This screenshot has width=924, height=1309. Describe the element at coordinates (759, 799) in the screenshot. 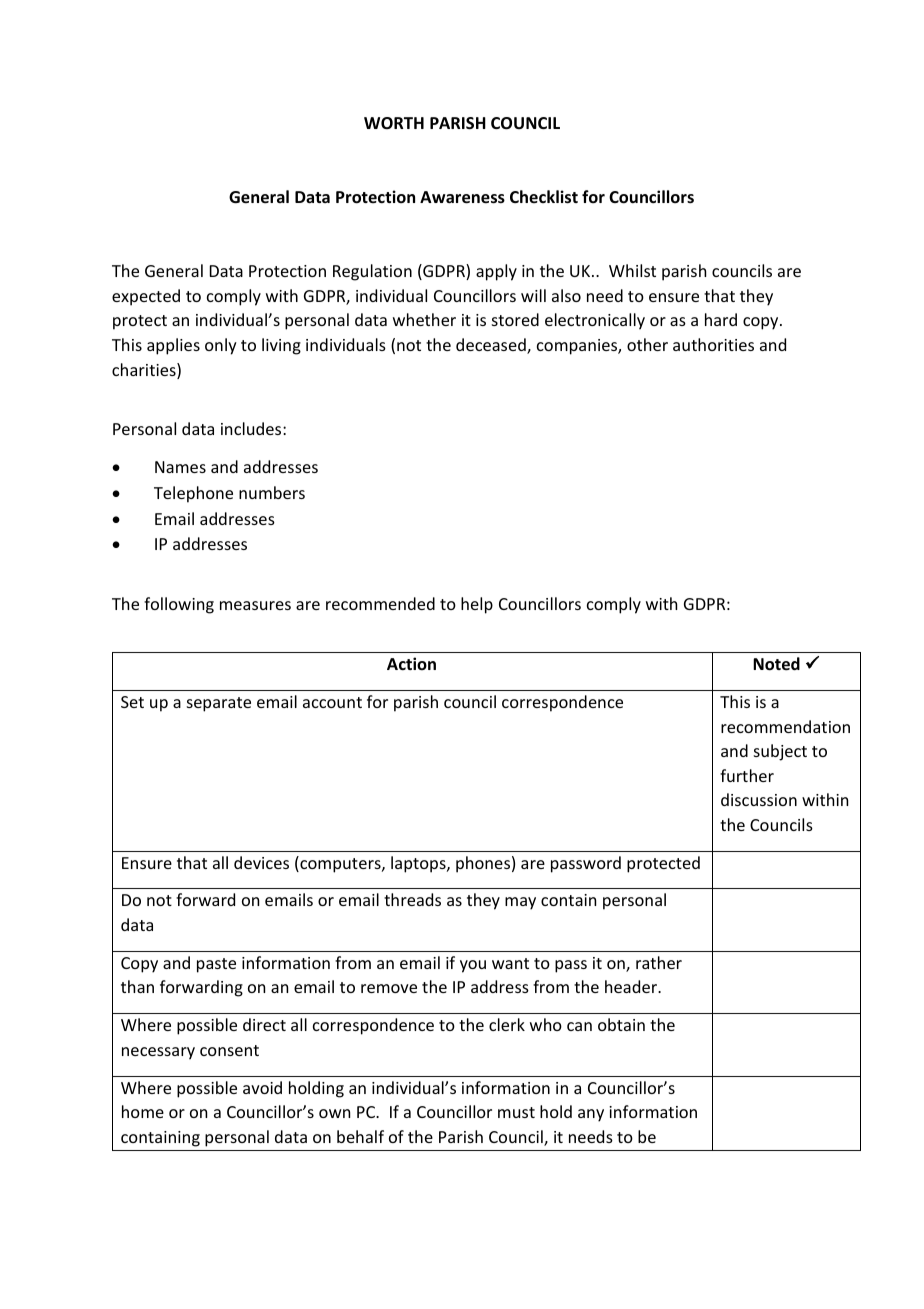

I see `discussion` at that location.
